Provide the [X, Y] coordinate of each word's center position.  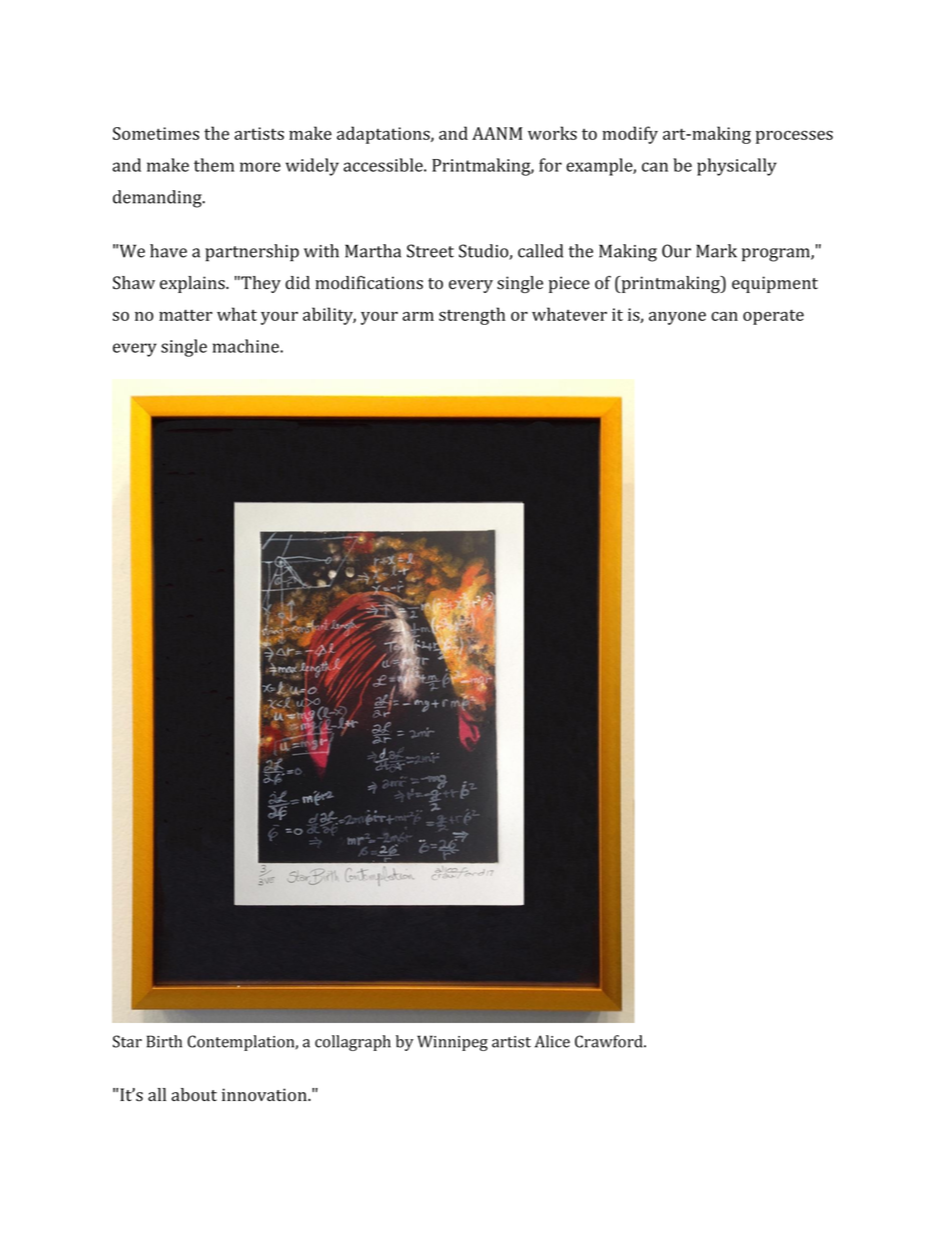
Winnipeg [452, 1043]
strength [472, 316]
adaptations [384, 135]
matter [185, 315]
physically [737, 167]
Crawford [610, 1041]
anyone [677, 318]
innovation [265, 1095]
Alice [552, 1041]
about [194, 1095]
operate [773, 317]
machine [247, 346]
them [214, 165]
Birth [164, 1041]
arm [418, 316]
